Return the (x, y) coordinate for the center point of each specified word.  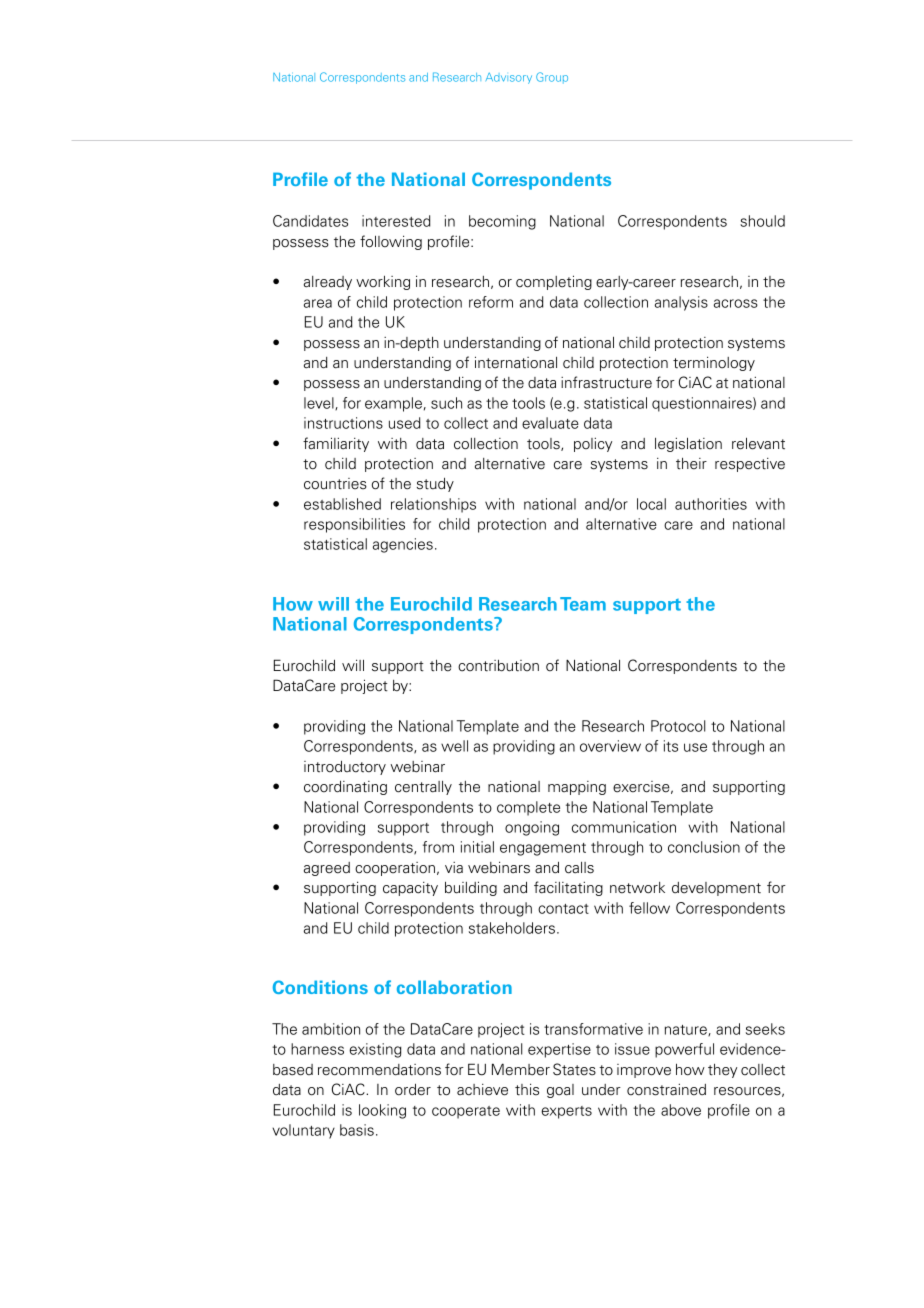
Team (583, 604)
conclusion (704, 847)
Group (552, 78)
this (527, 1089)
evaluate (550, 423)
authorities (711, 504)
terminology (714, 363)
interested (396, 221)
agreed (327, 869)
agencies (403, 545)
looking (382, 1111)
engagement (543, 849)
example (393, 404)
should (762, 221)
